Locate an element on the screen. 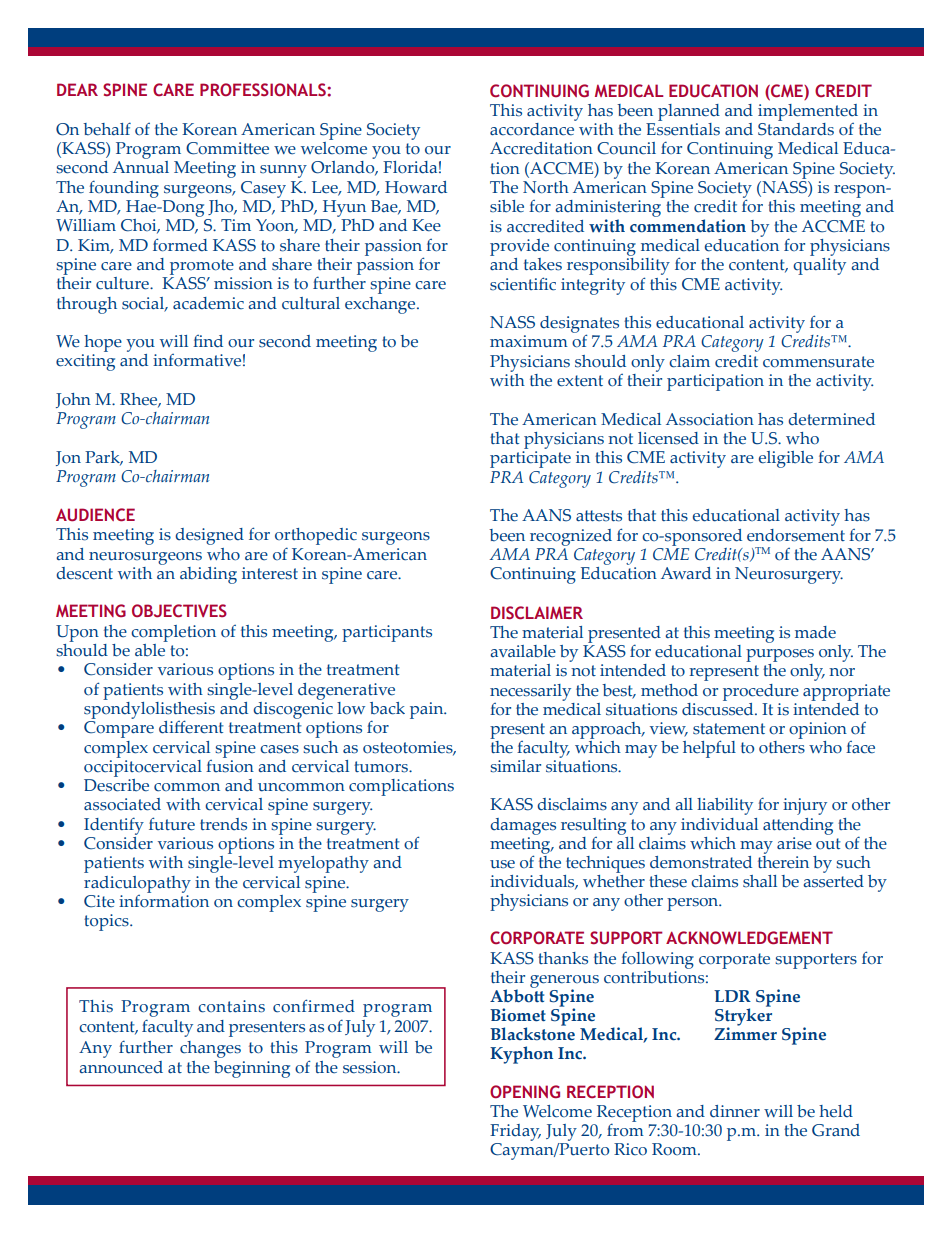  Standards is located at coordinates (796, 128).
